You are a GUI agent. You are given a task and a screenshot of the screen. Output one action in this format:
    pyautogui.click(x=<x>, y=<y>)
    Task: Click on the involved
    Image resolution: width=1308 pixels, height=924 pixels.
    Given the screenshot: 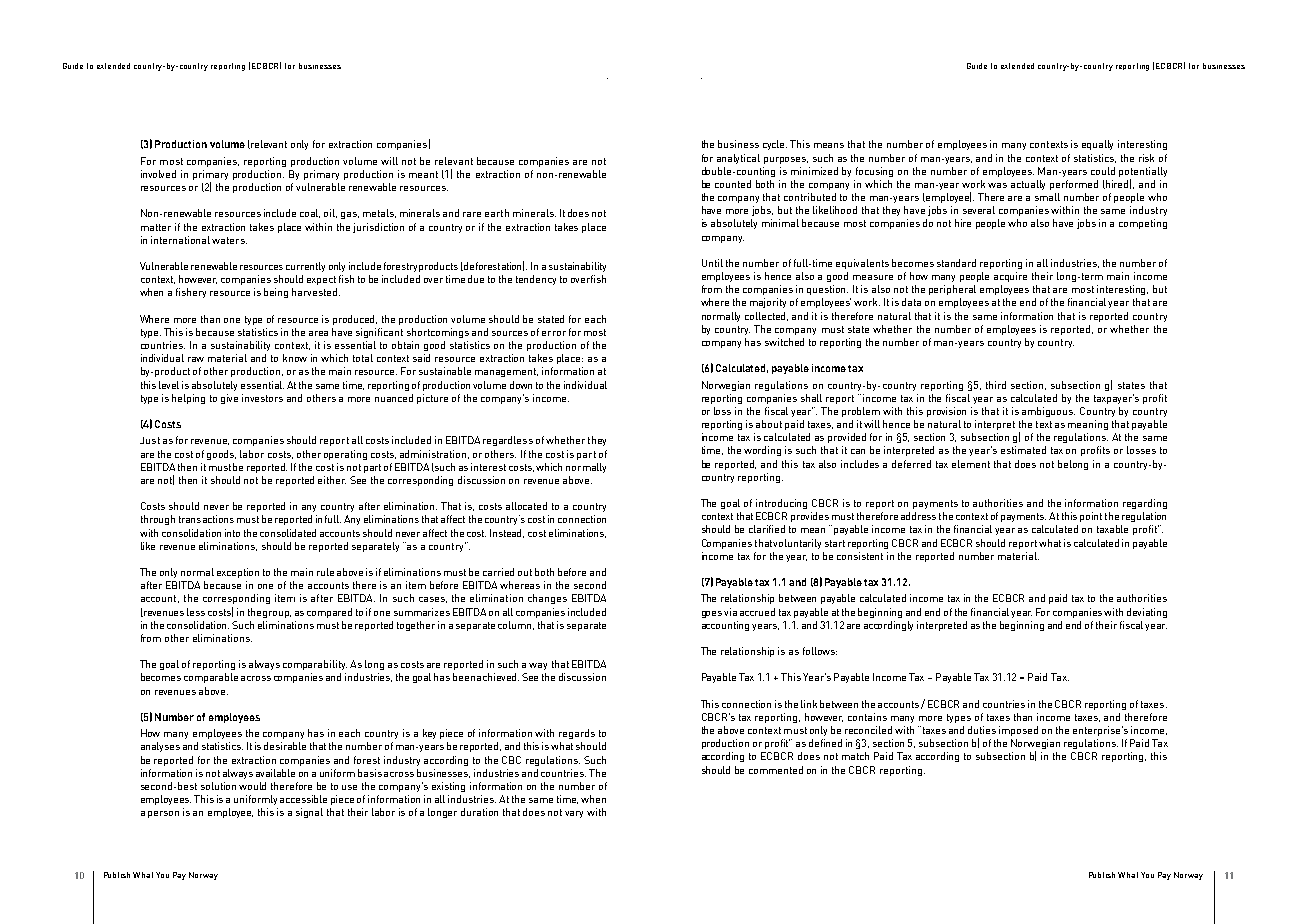 What is the action you would take?
    pyautogui.click(x=158, y=174)
